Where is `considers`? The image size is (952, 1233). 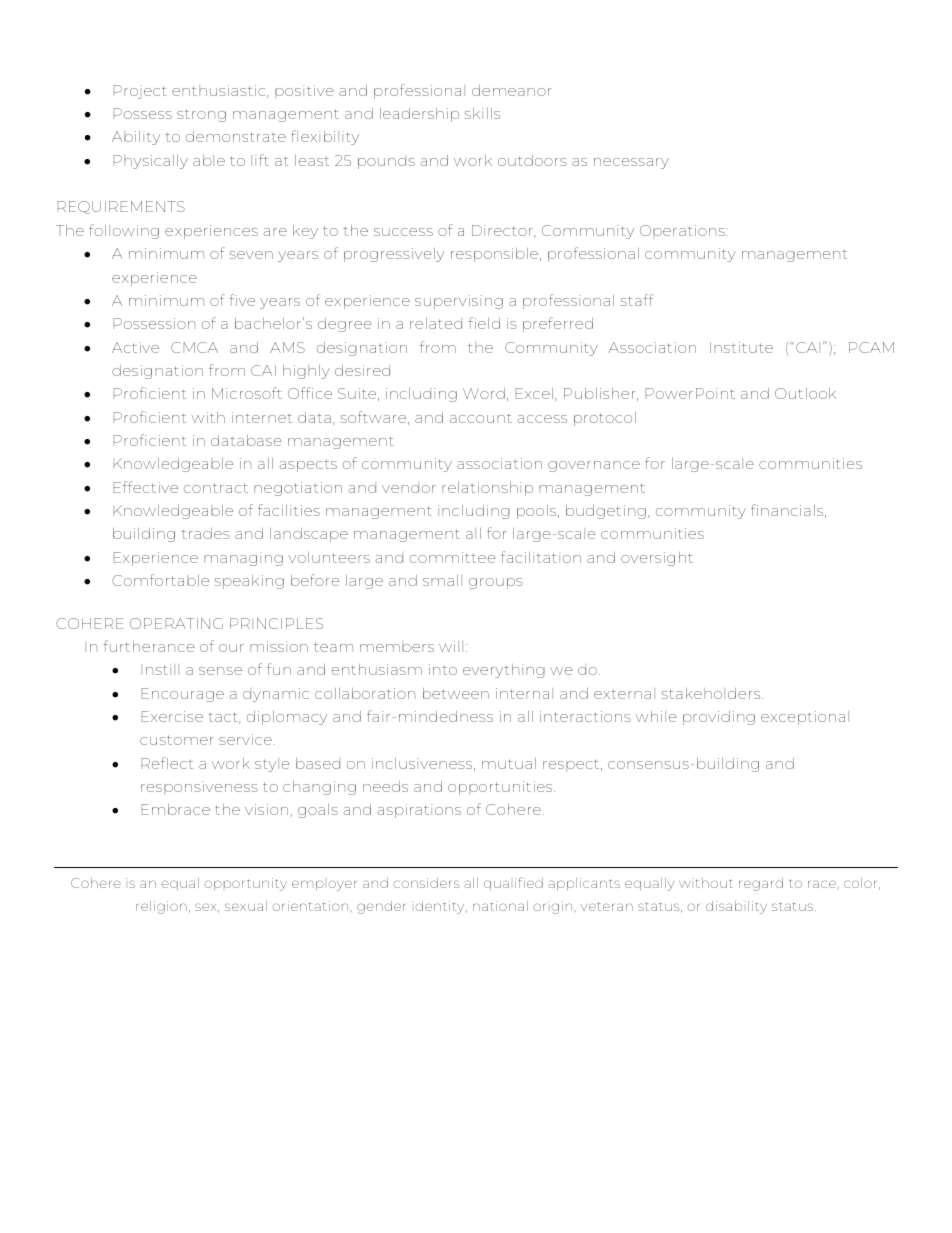
considers is located at coordinates (426, 883).
